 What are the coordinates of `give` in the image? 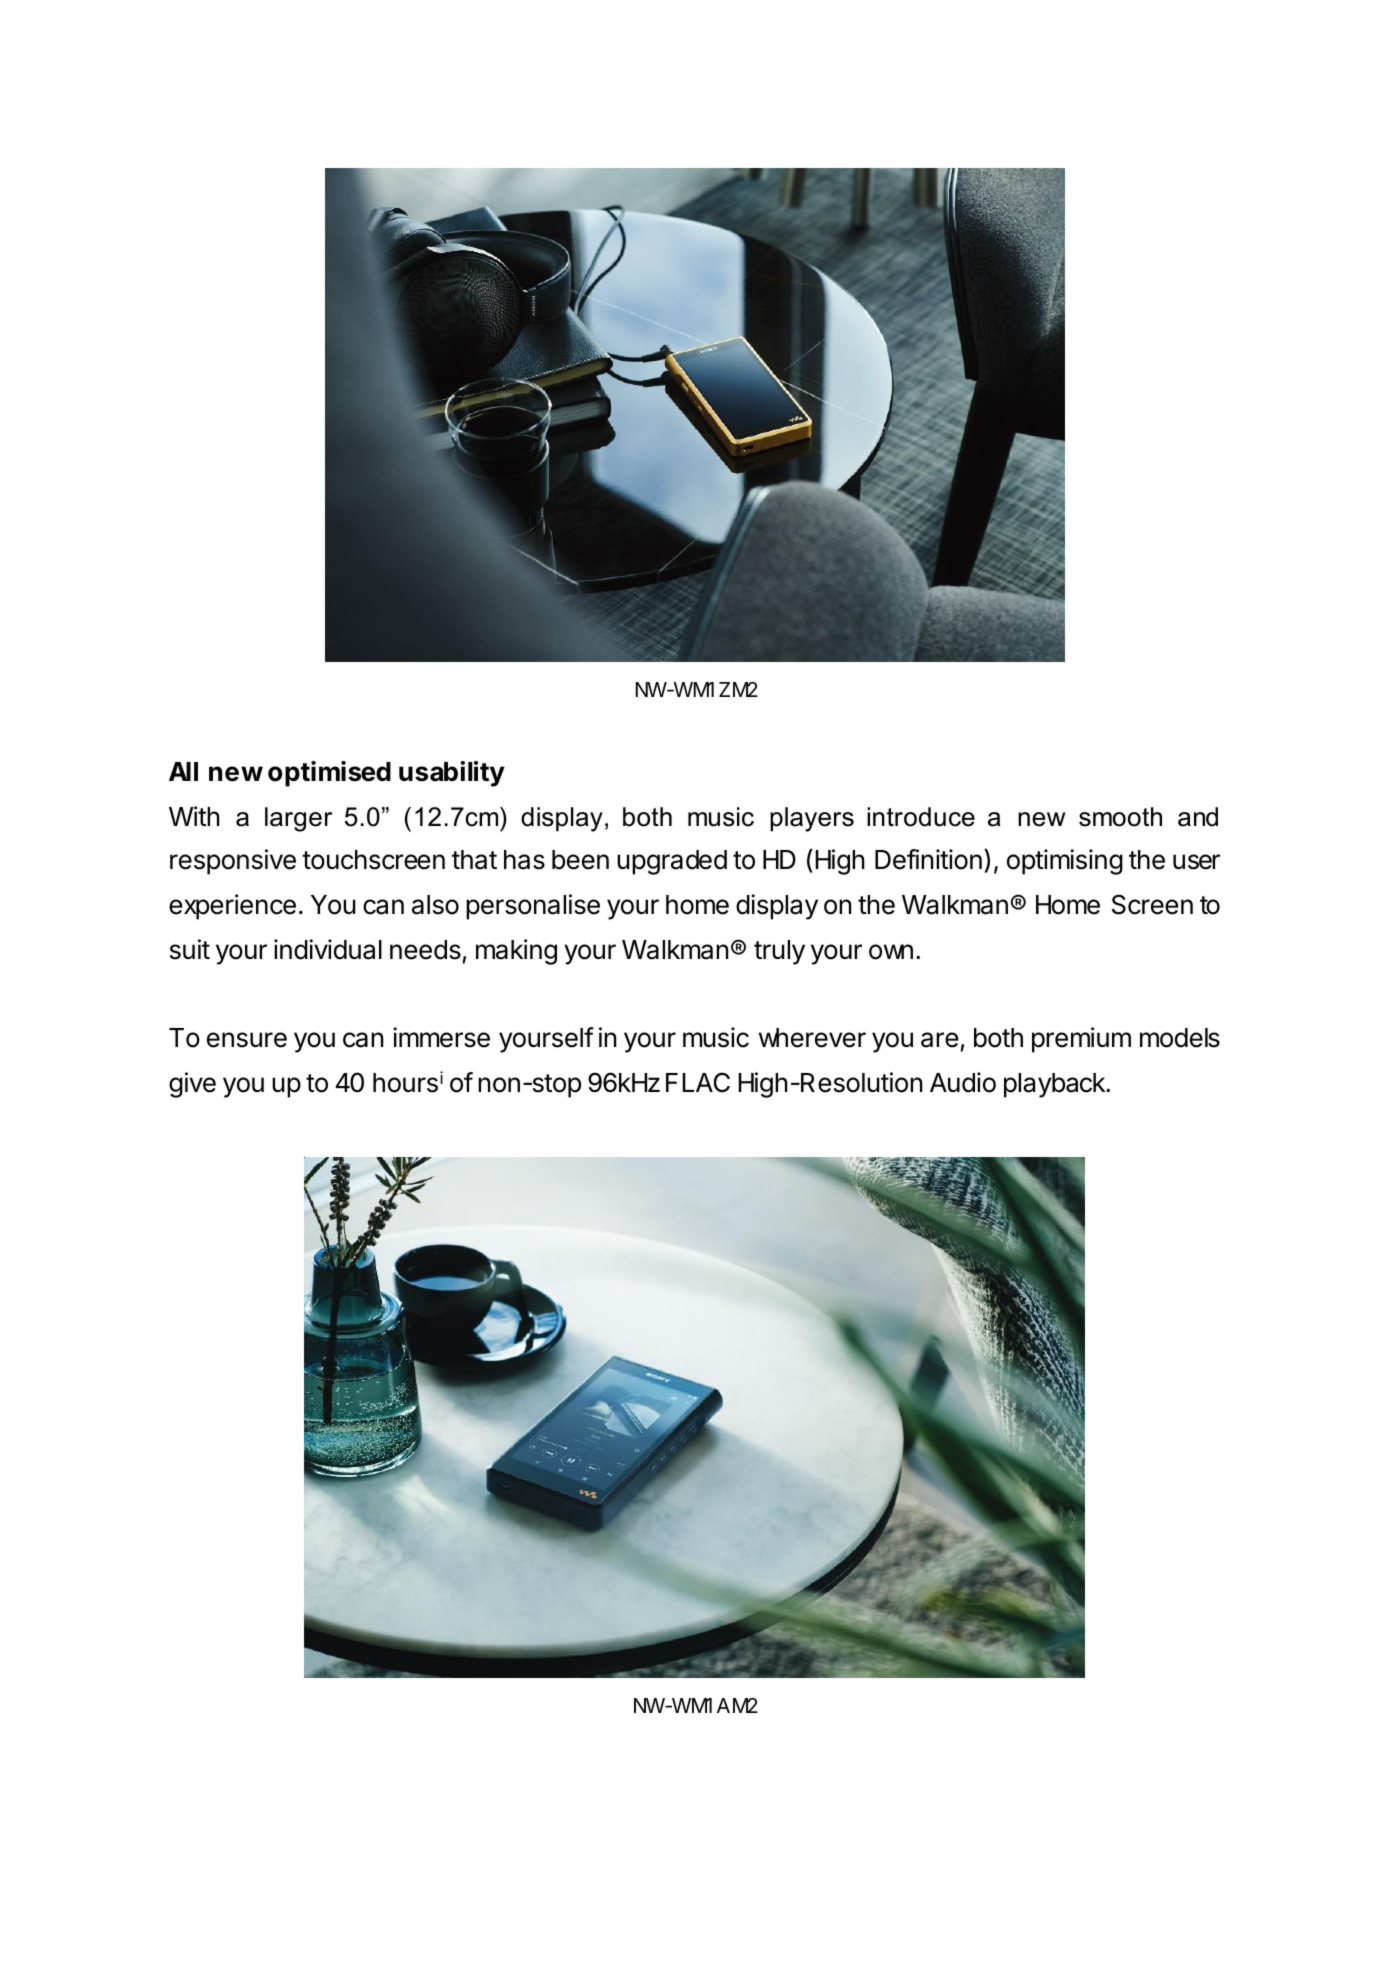 It's located at (192, 1085).
